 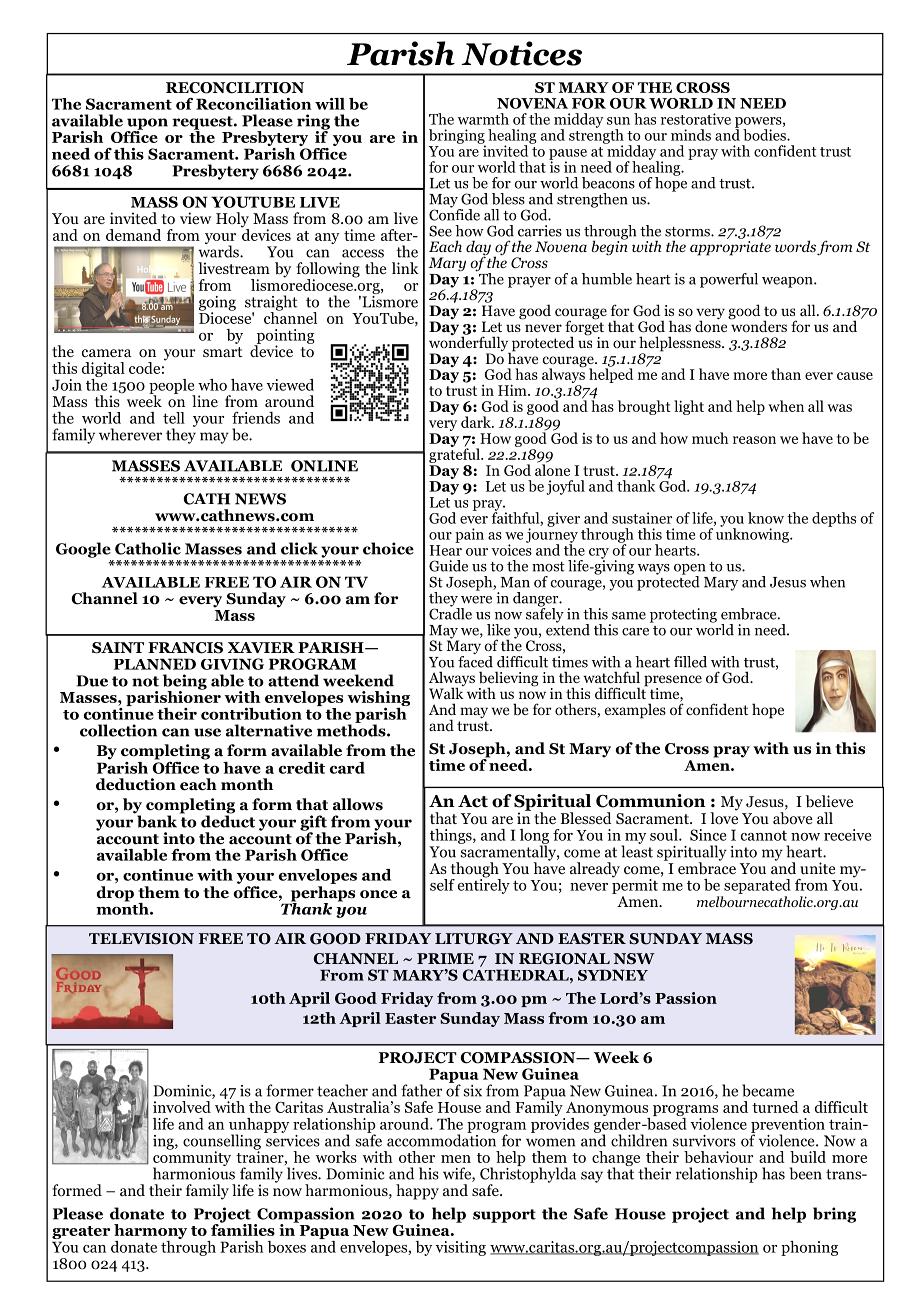 What do you see at coordinates (483, 119) in the image?
I see `warmth` at bounding box center [483, 119].
